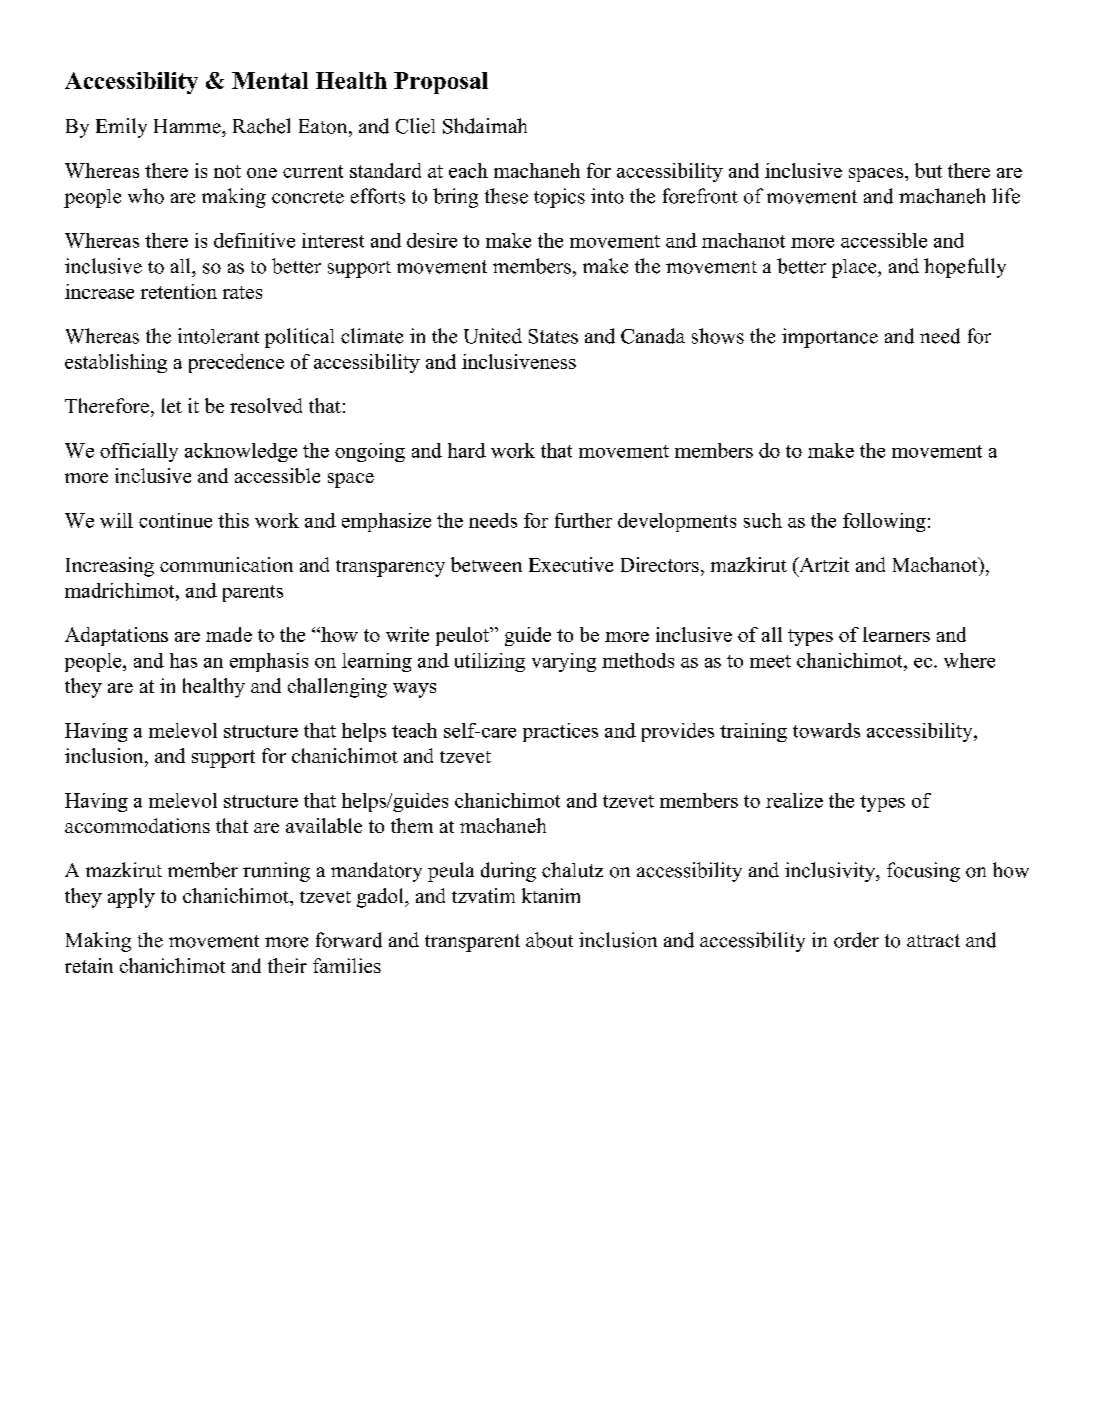 This screenshot has height=1421, width=1098. I want to click on about, so click(549, 940).
